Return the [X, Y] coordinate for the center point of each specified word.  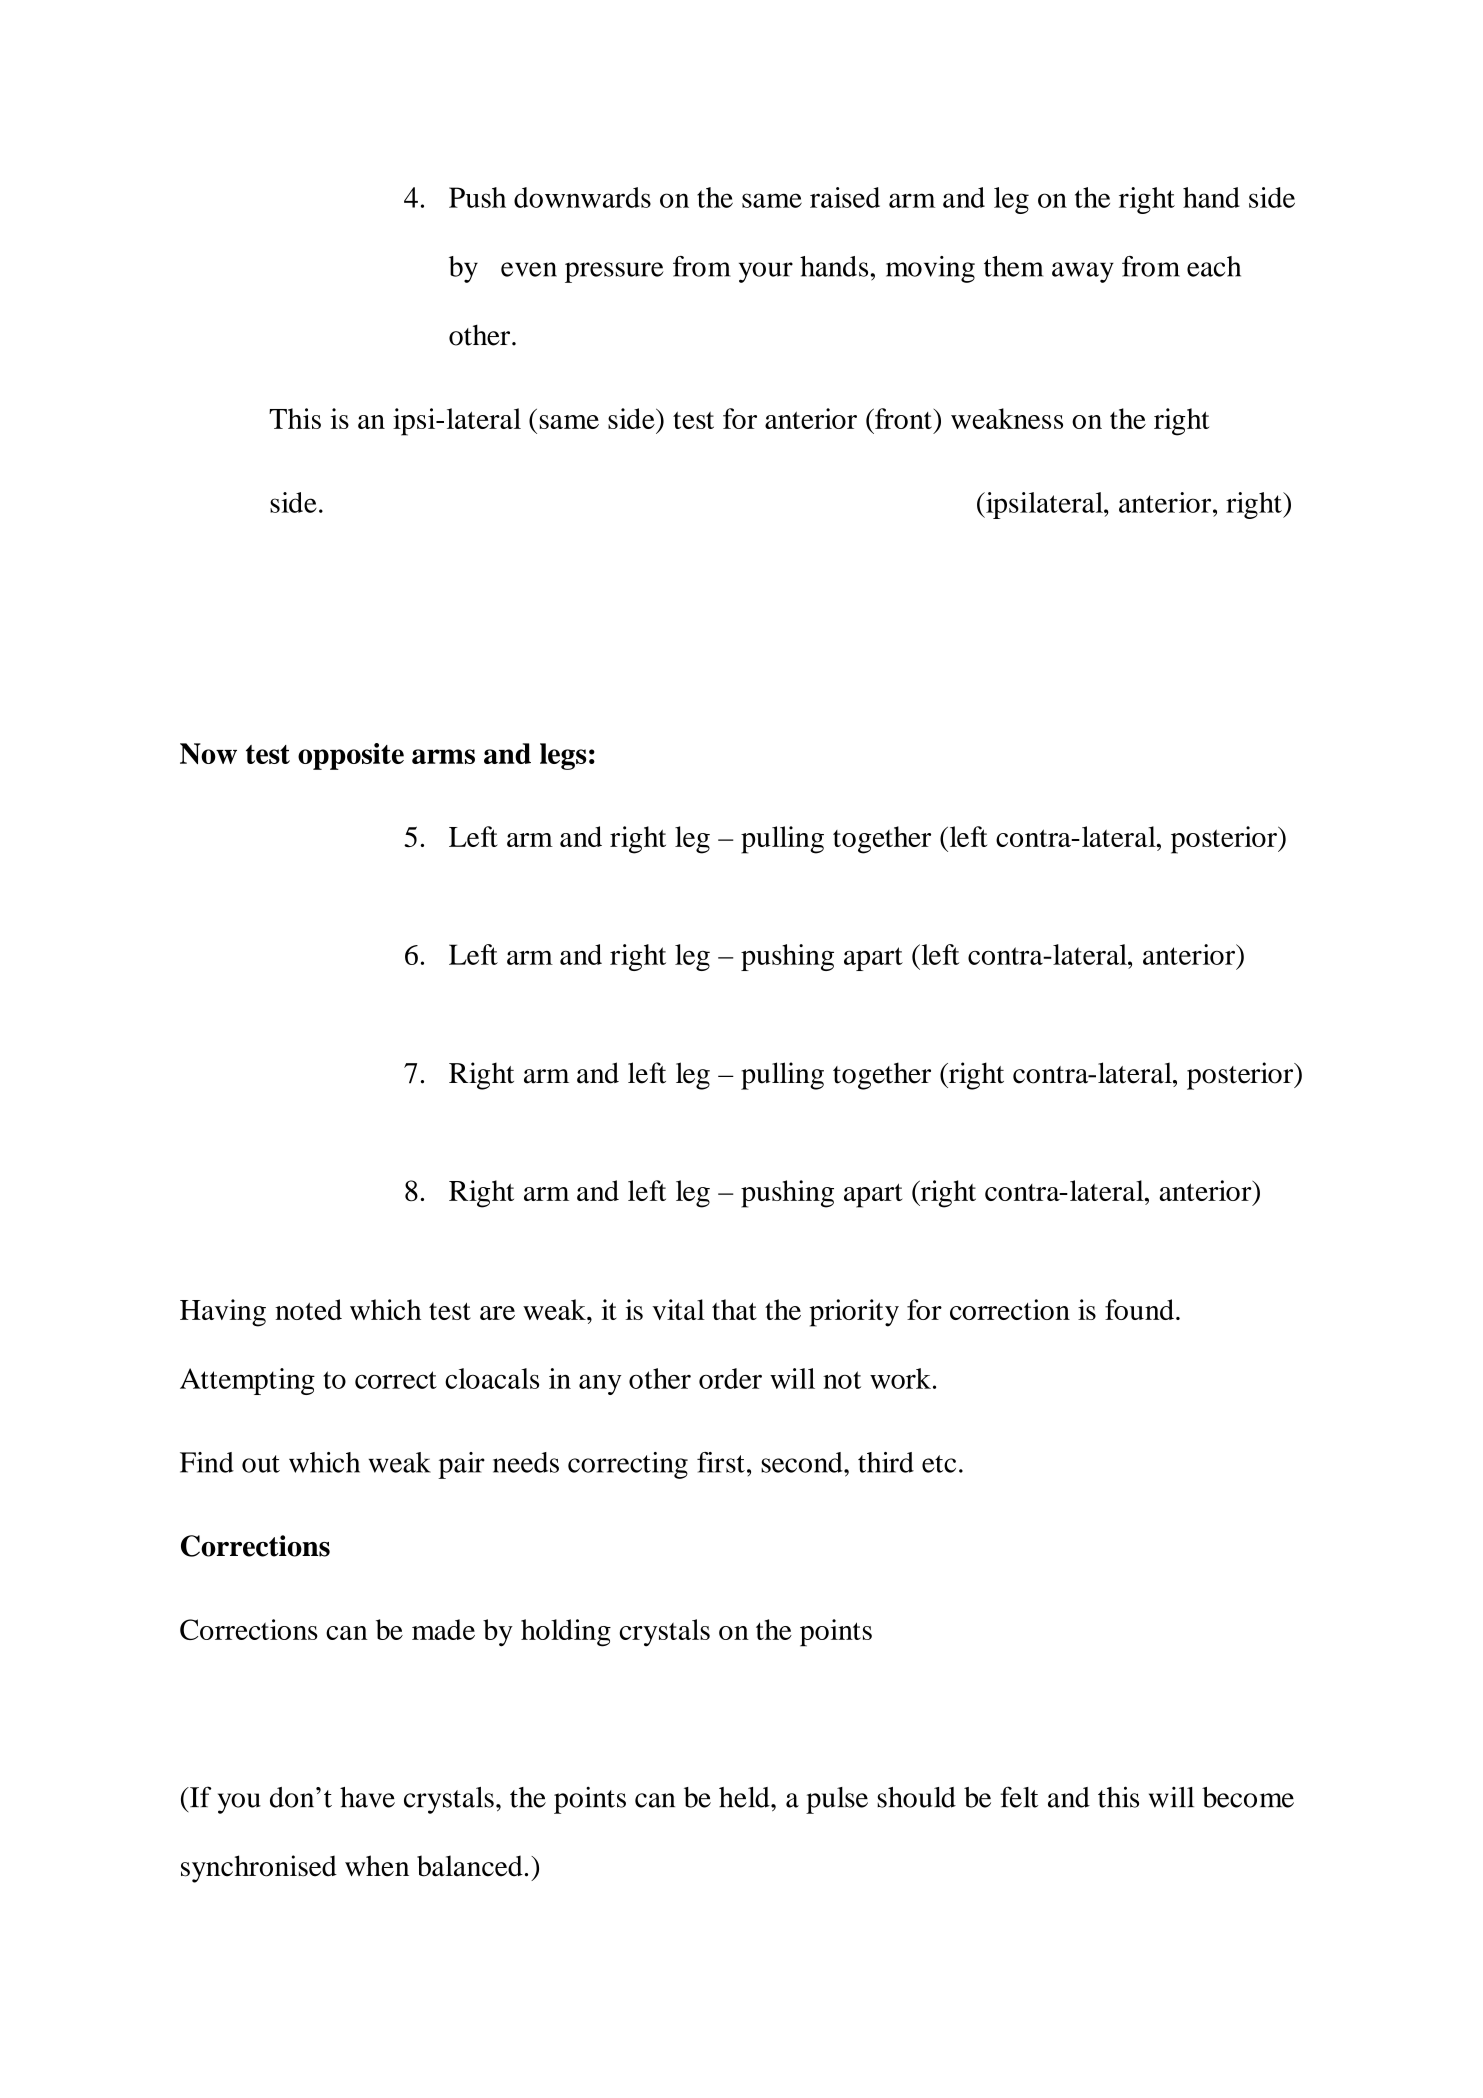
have [367, 1797]
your [766, 272]
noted [308, 1309]
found [1139, 1309]
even [529, 269]
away [1083, 272]
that [734, 1309]
